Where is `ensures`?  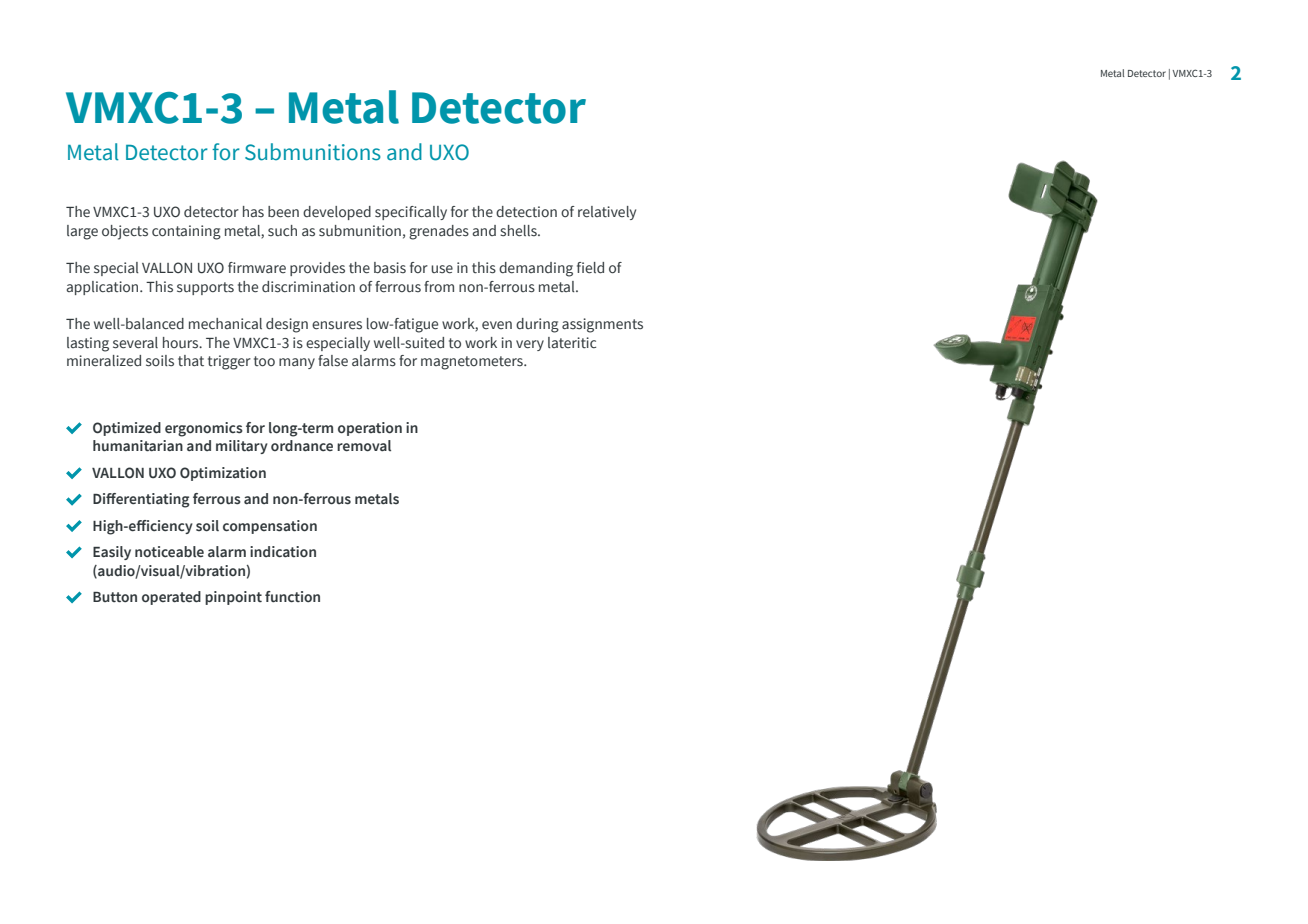
ensures is located at coordinates (337, 325).
